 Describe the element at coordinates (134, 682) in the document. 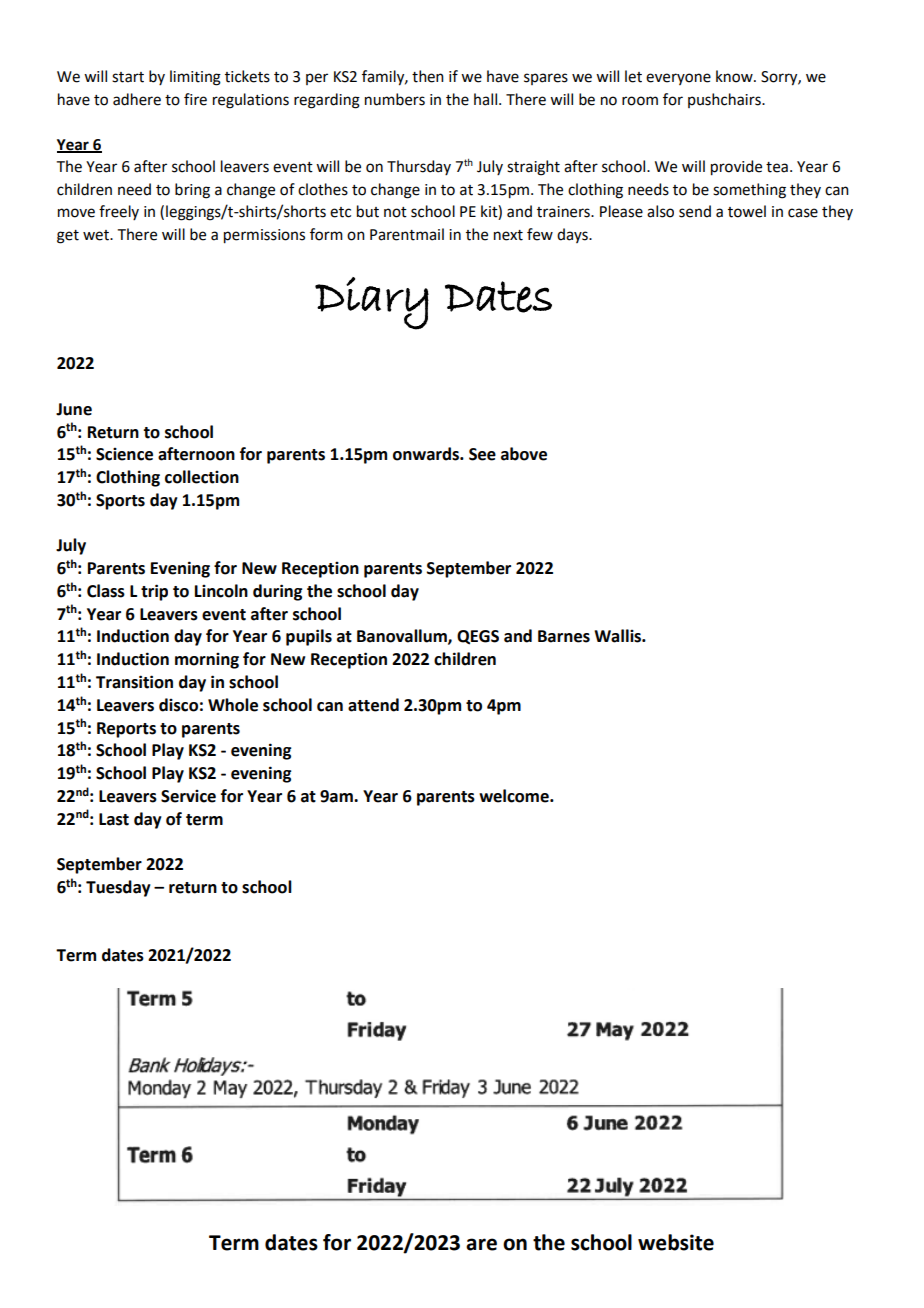

I see `Transition` at that location.
